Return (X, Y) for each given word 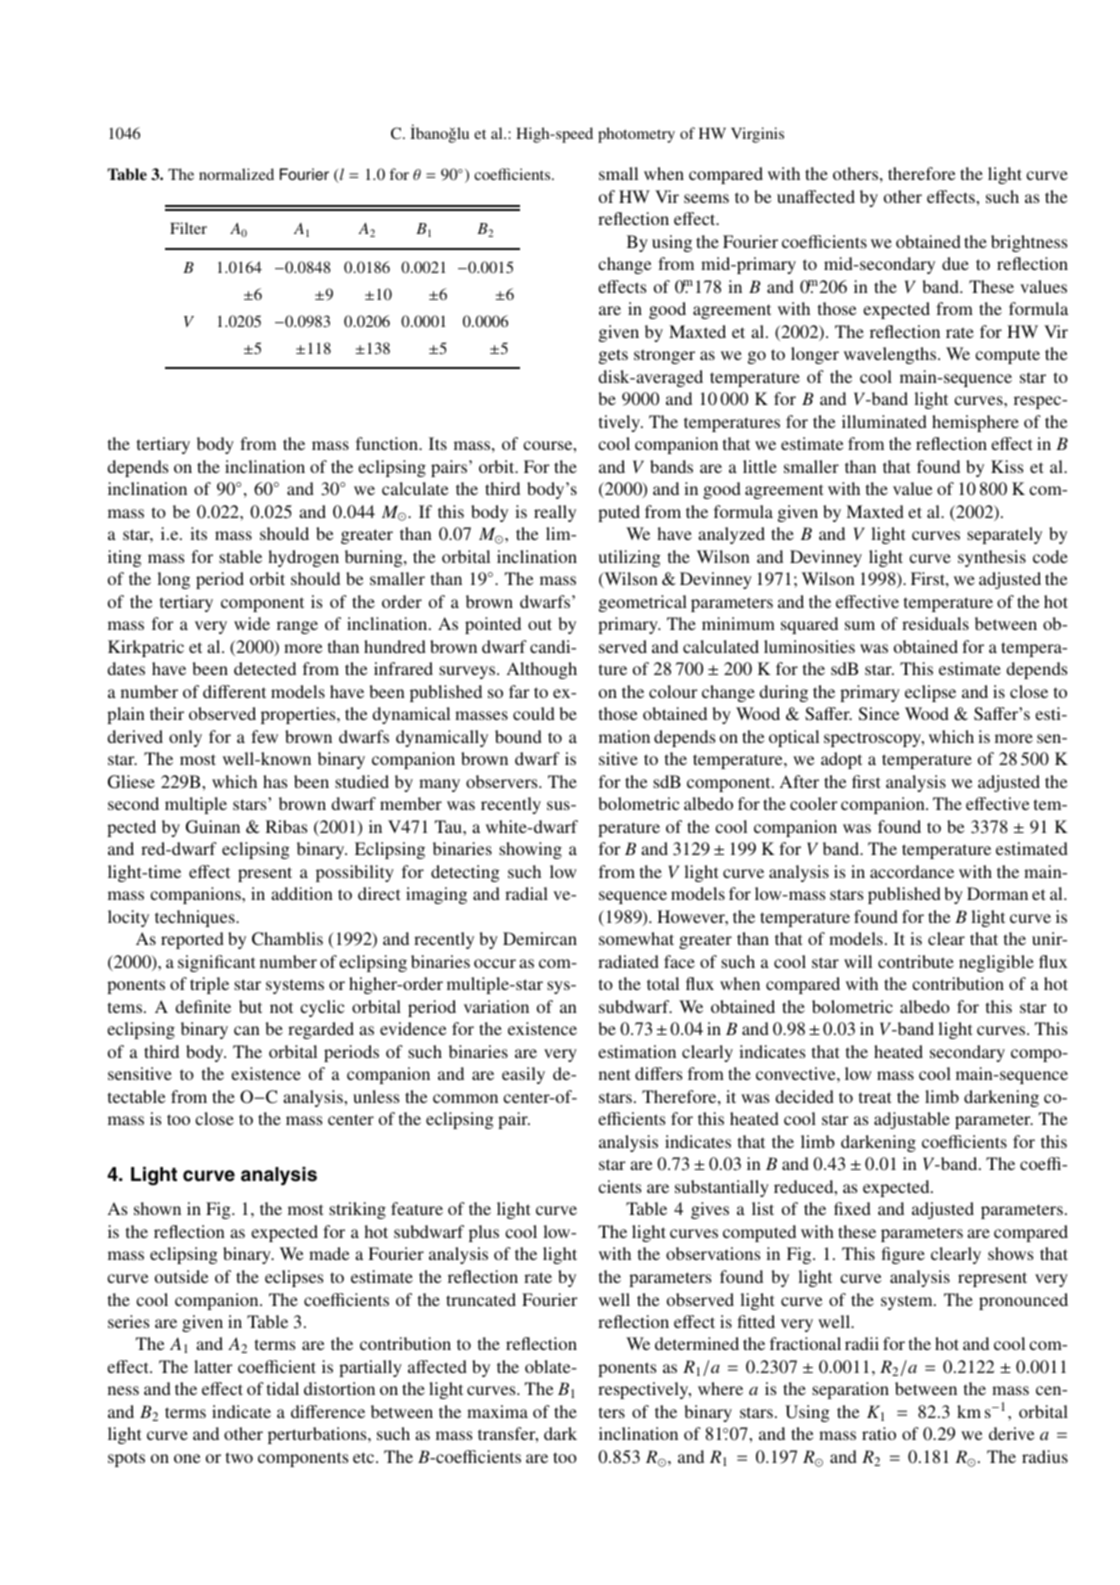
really (555, 513)
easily (523, 1075)
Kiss (1007, 466)
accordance (912, 871)
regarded (321, 1030)
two (239, 1457)
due (955, 263)
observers (503, 781)
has (275, 781)
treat (875, 1097)
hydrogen (303, 558)
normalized (236, 174)
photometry (636, 135)
